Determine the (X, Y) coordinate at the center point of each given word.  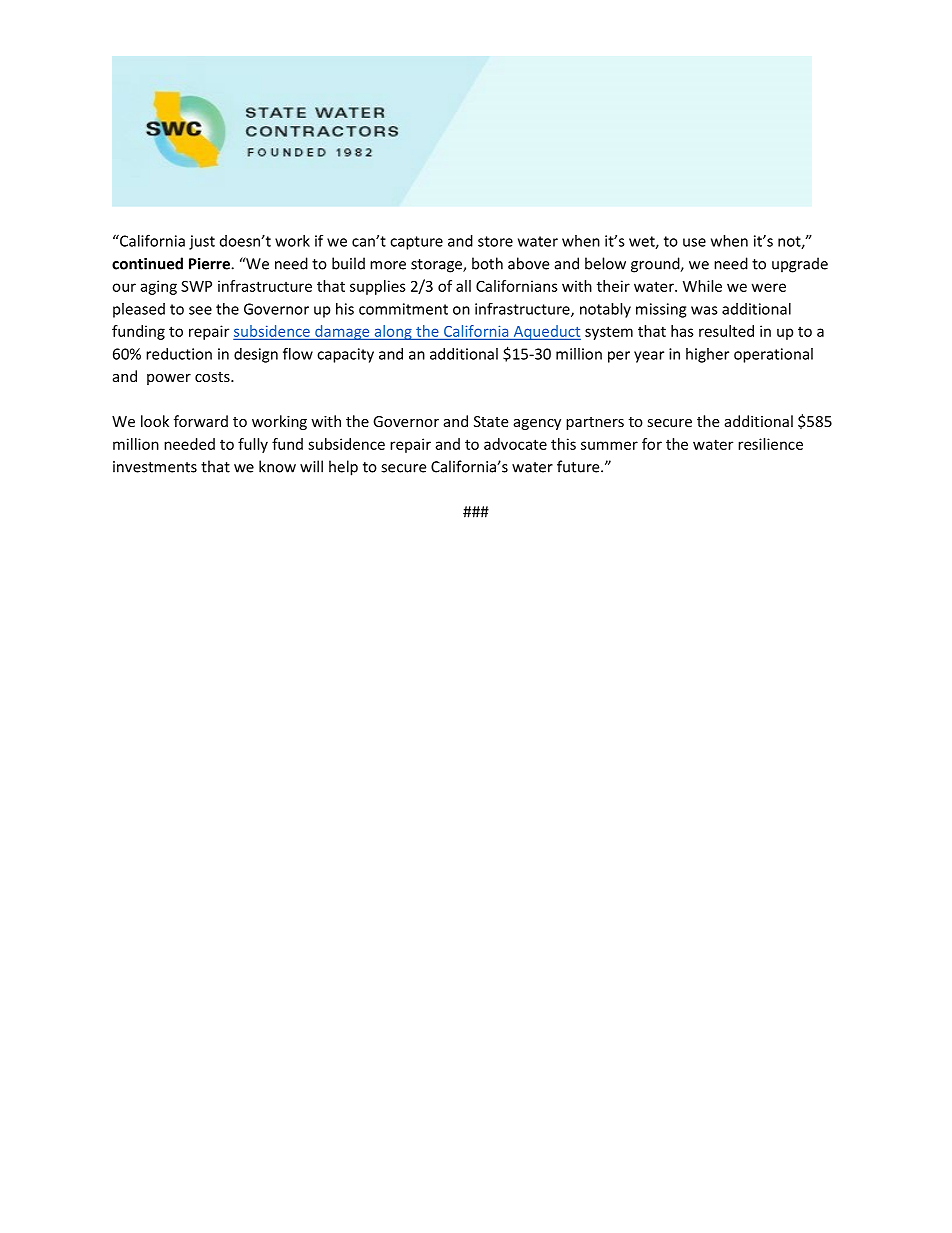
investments (155, 467)
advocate (515, 444)
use (694, 242)
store (495, 241)
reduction (179, 354)
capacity (345, 355)
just (202, 242)
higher (707, 355)
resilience (770, 444)
